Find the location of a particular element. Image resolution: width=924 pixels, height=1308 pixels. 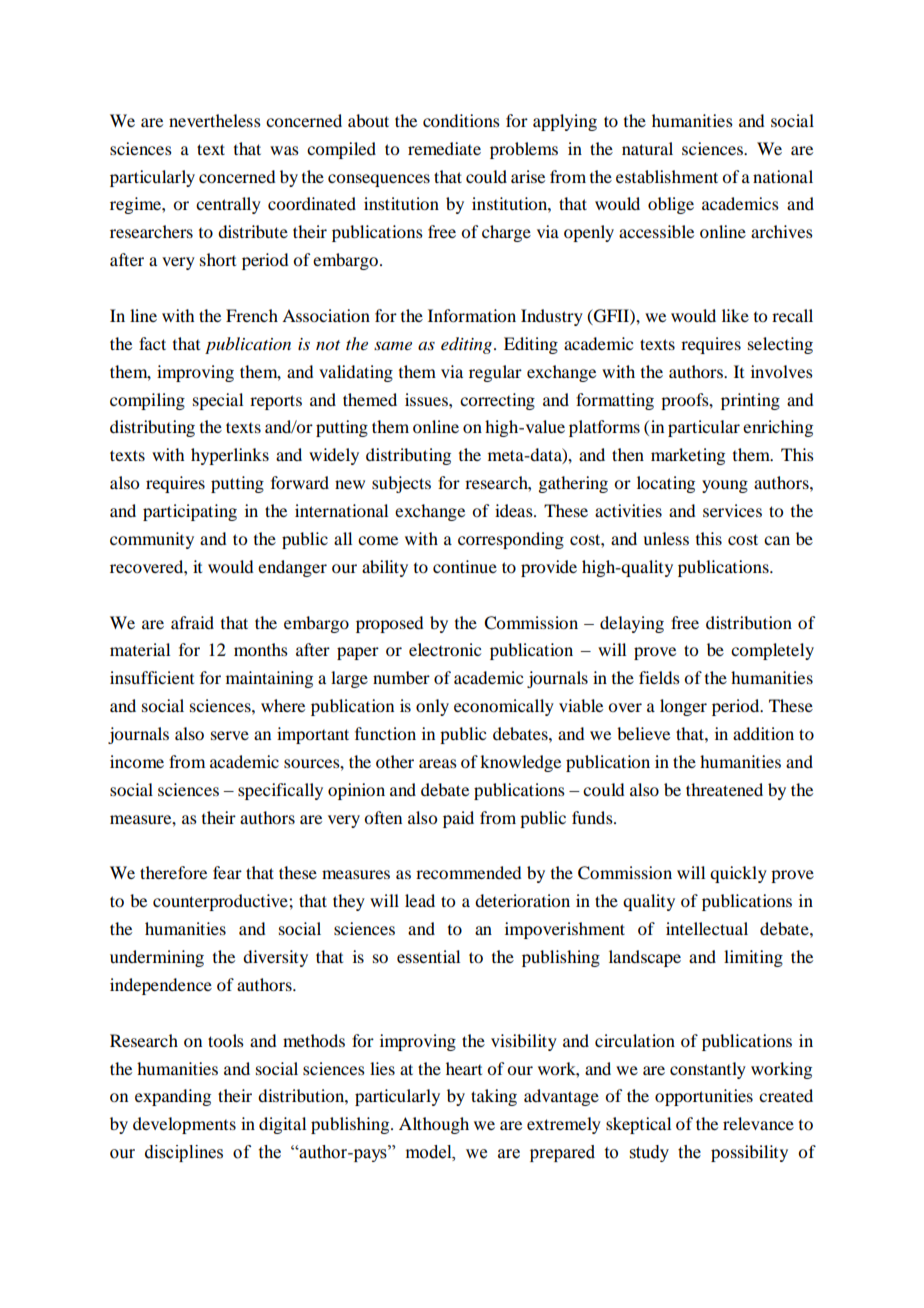

establishment is located at coordinates (667, 176).
